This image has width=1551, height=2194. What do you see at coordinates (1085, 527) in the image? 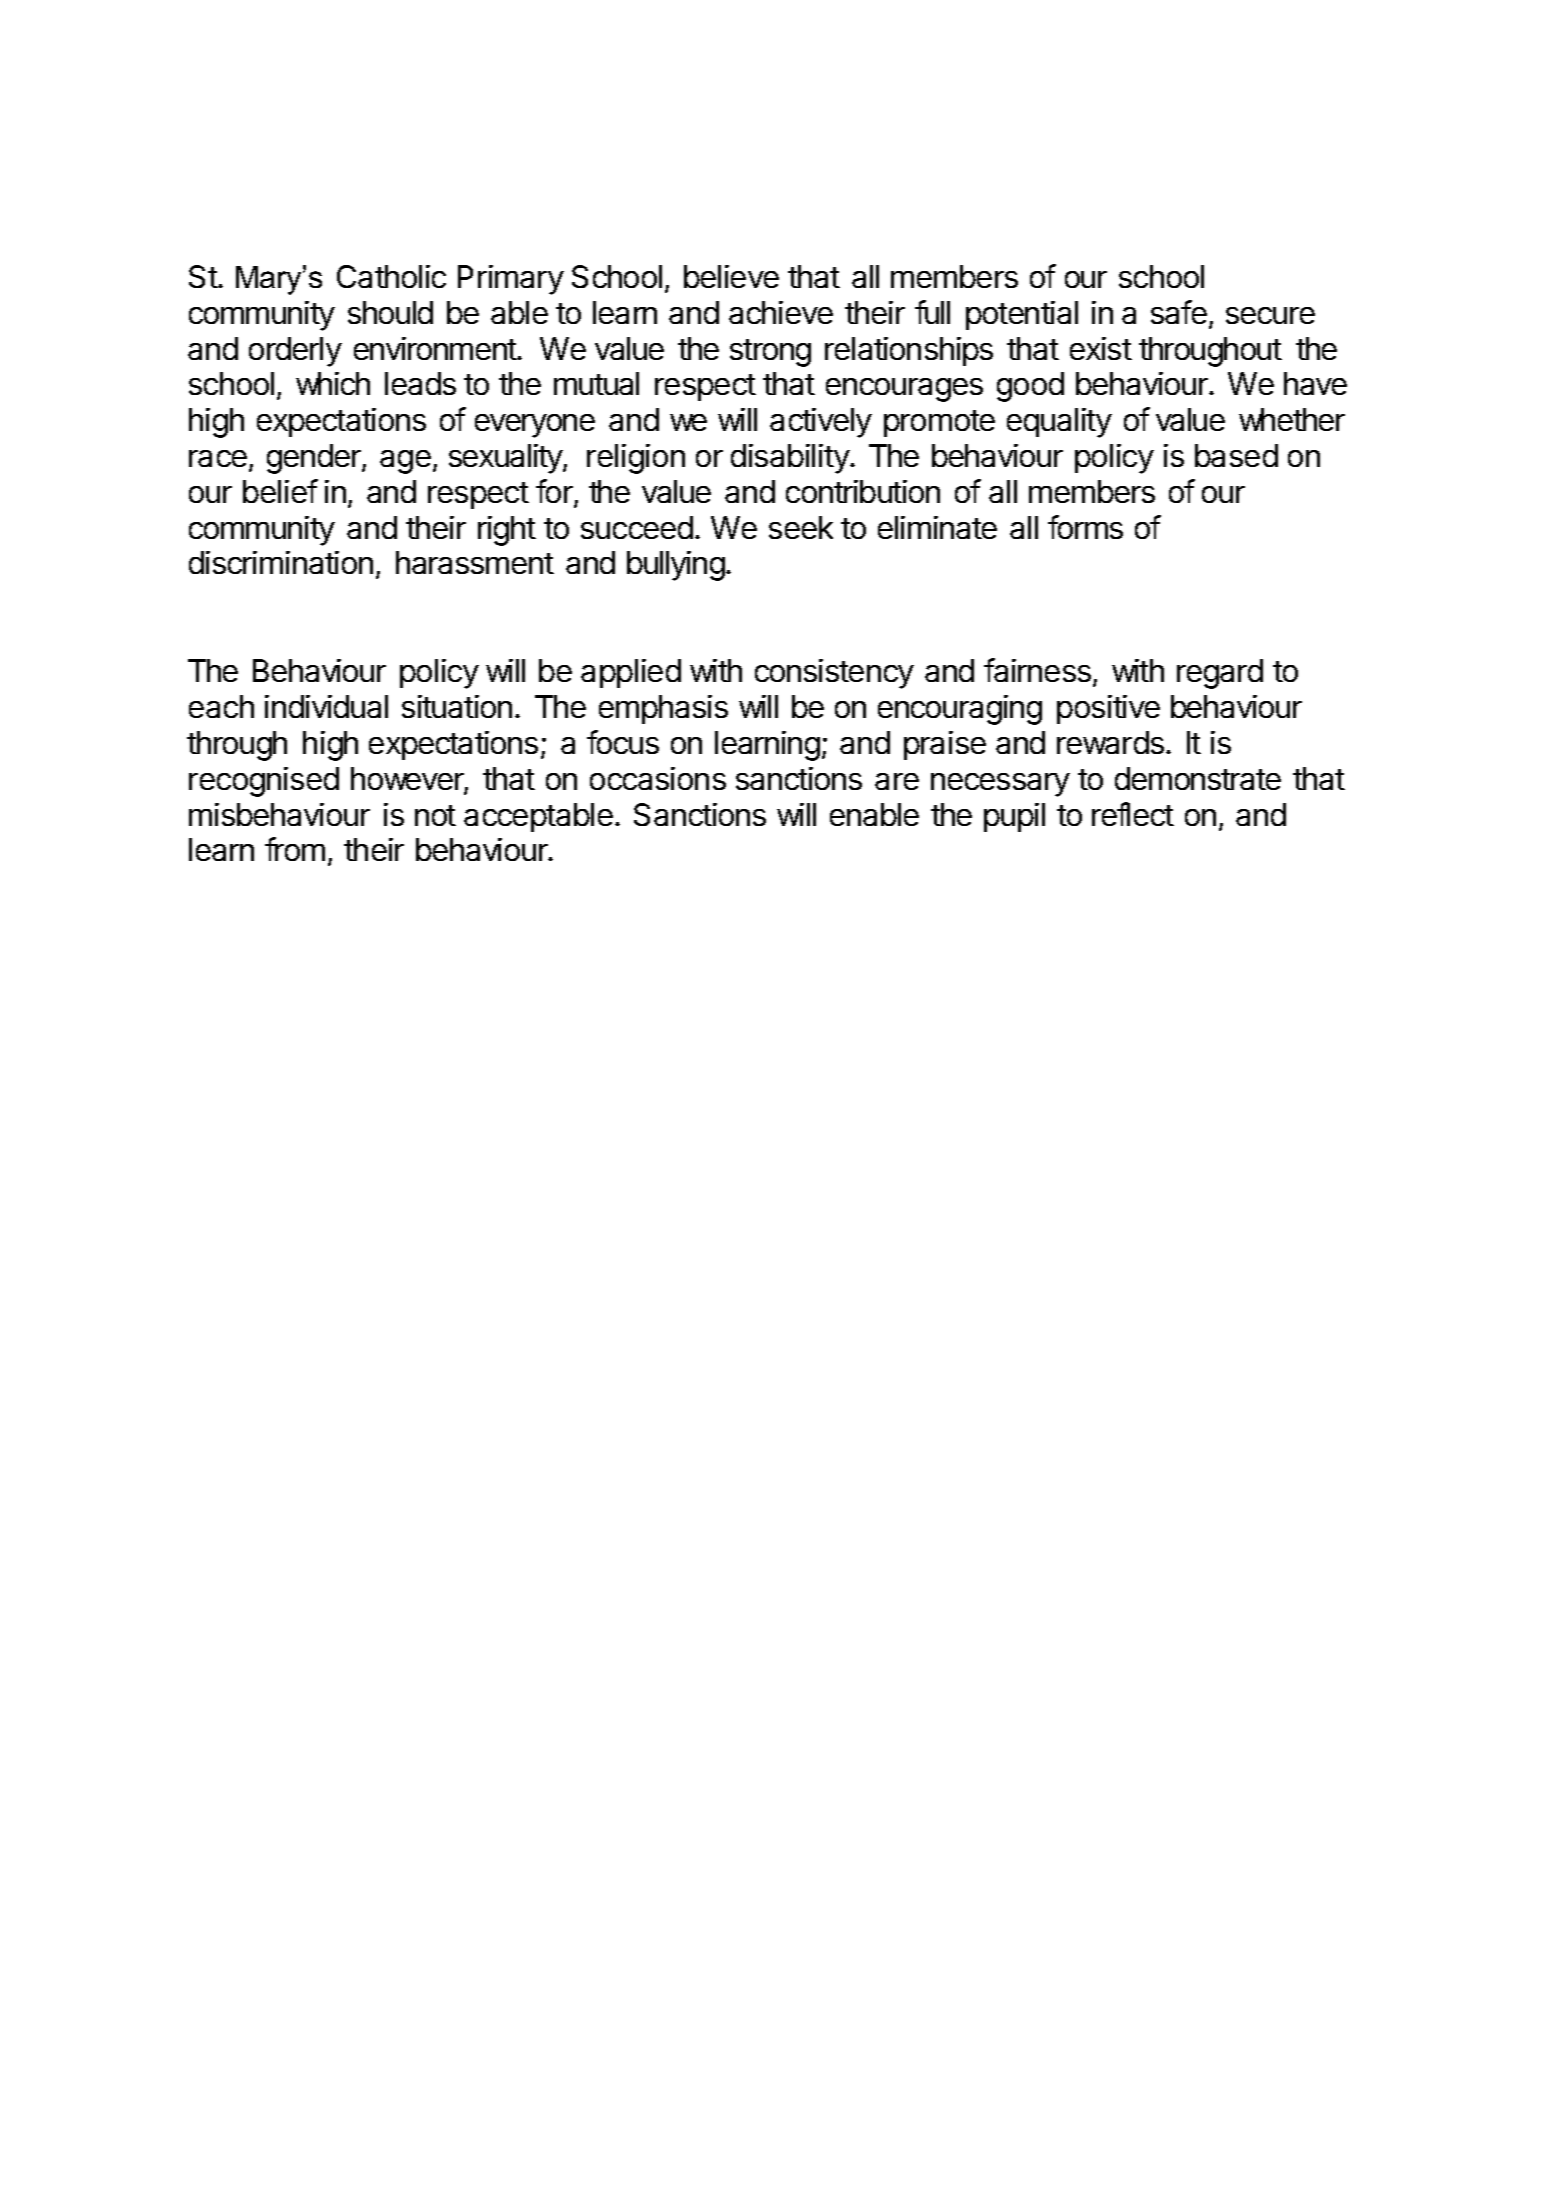
I see `forms` at bounding box center [1085, 527].
